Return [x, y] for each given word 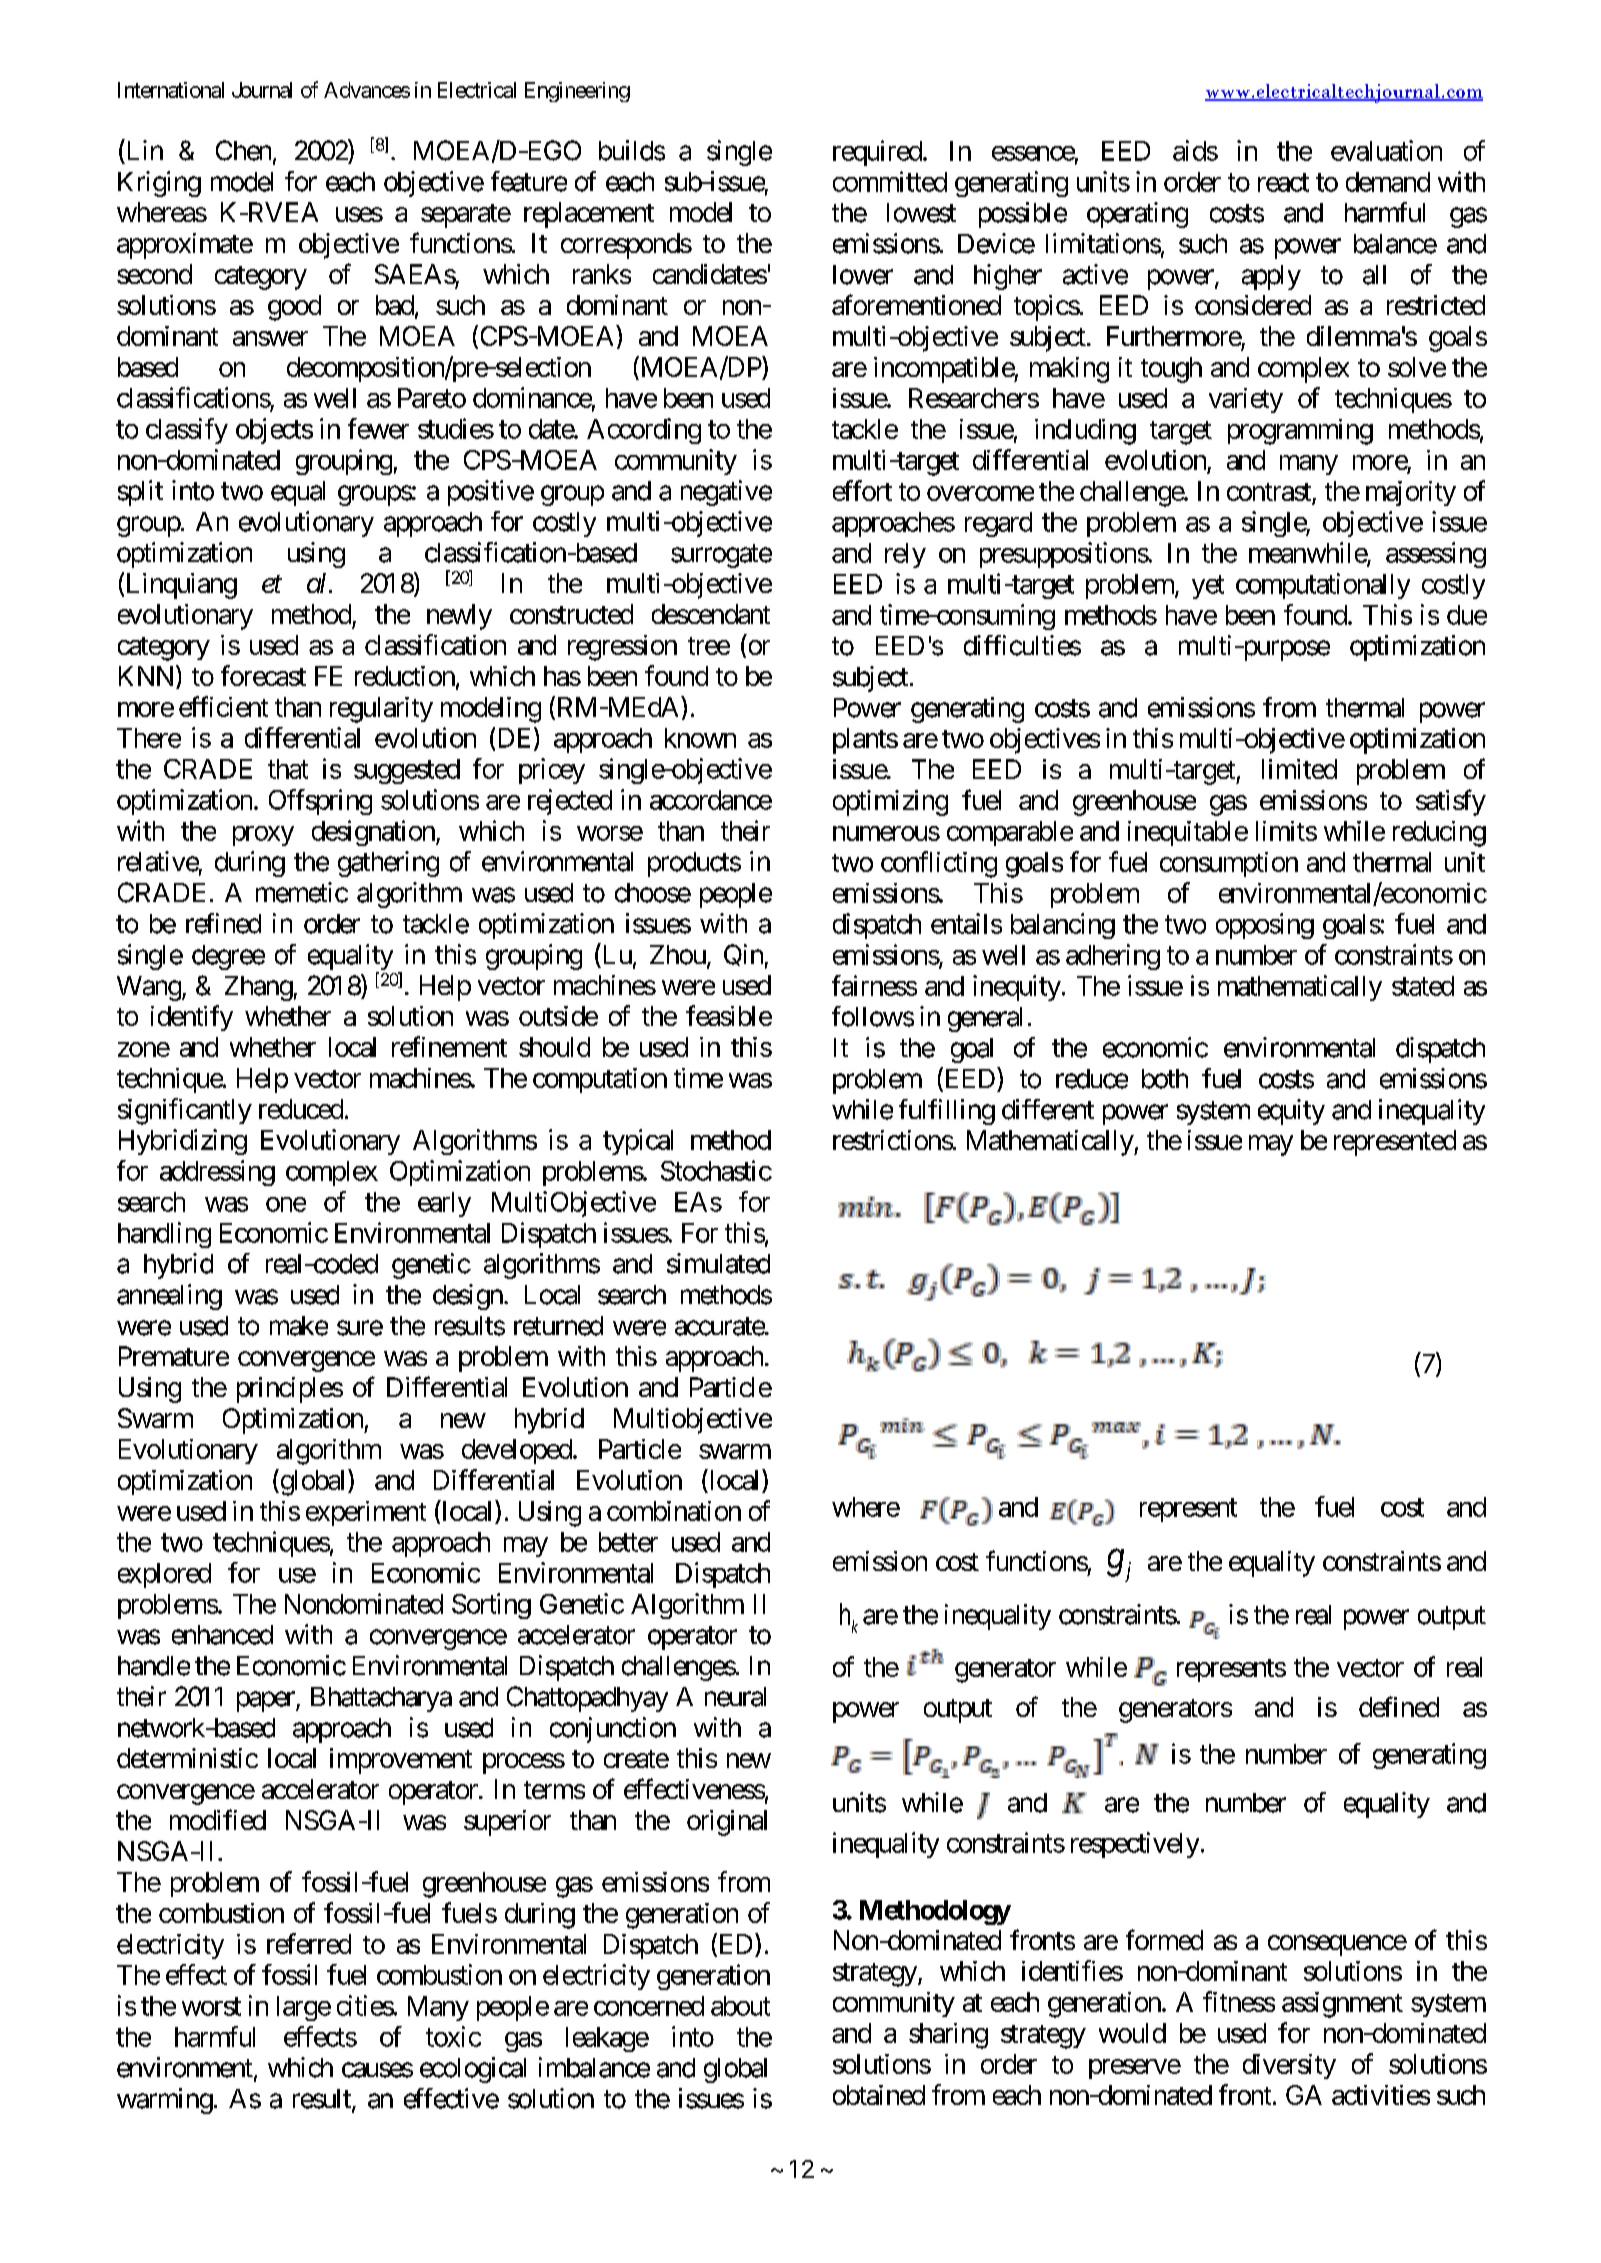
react [1283, 182]
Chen [243, 150]
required [877, 153]
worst [211, 2006]
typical [638, 1142]
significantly [185, 1111]
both [1165, 1079]
